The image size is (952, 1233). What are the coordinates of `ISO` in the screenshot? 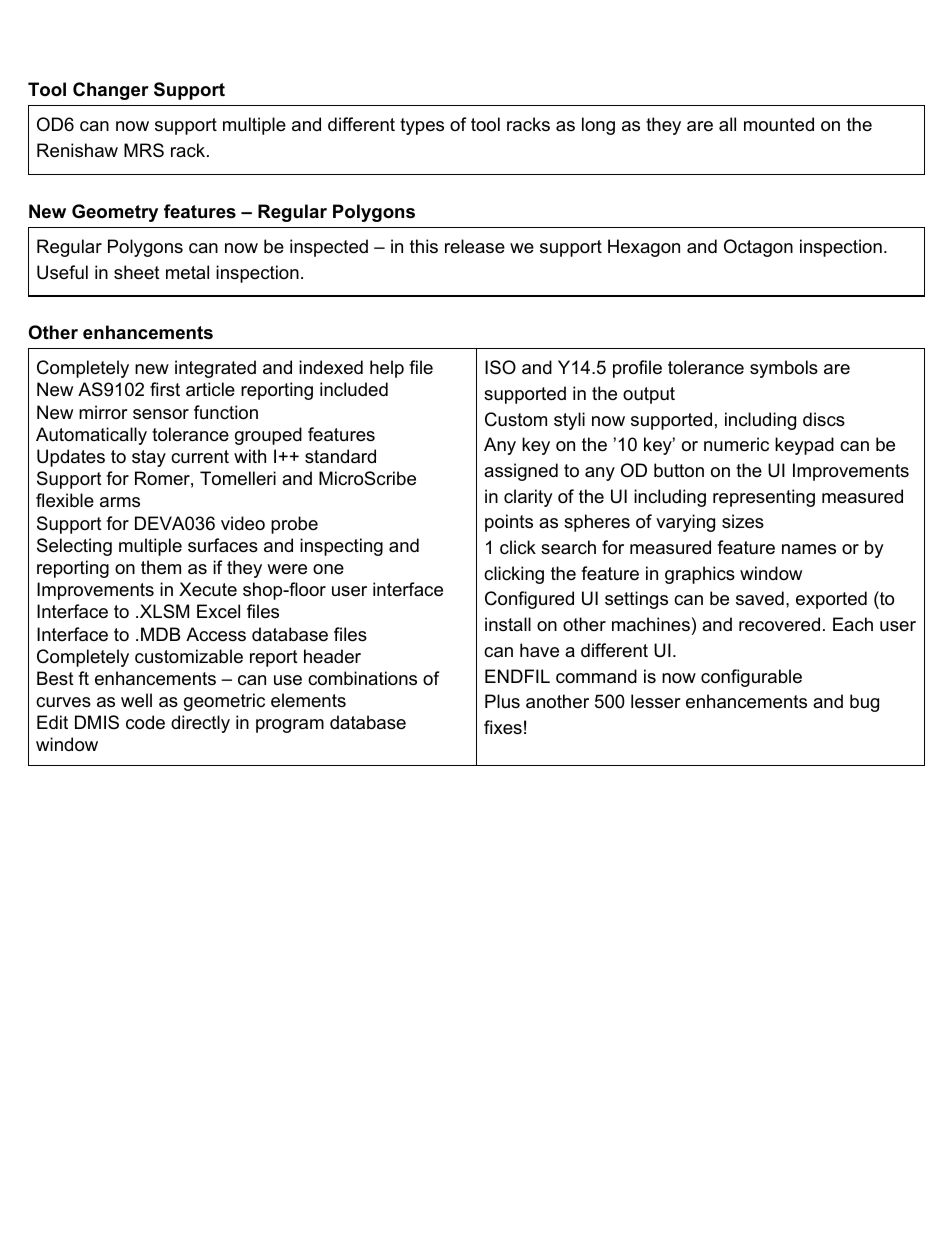 It's located at (500, 367).
